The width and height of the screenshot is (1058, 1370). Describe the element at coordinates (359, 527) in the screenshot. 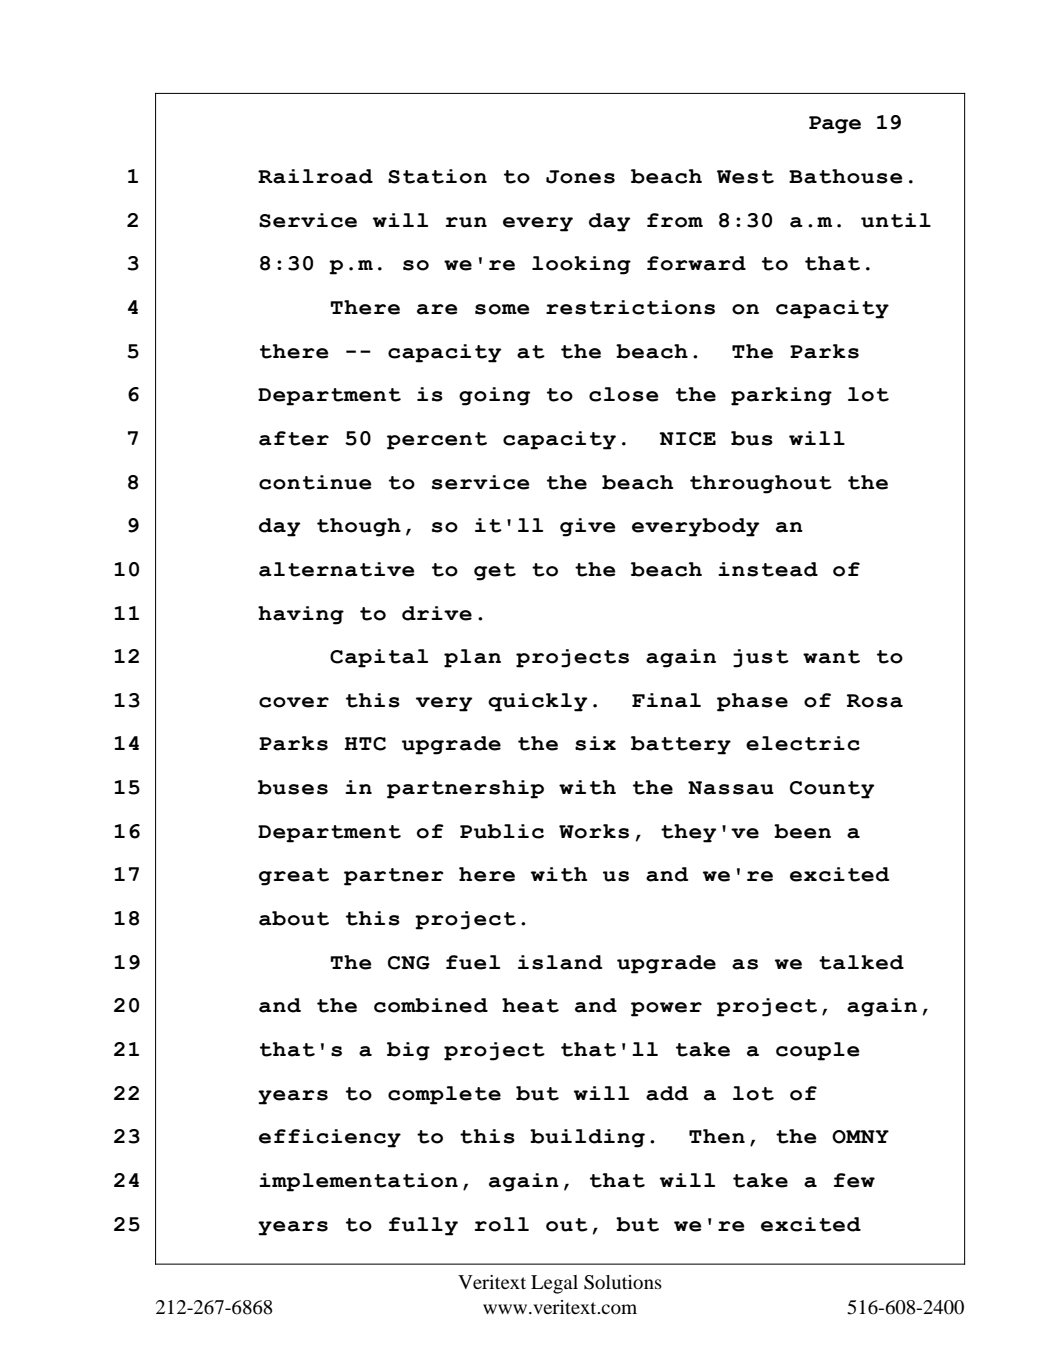

I see `though` at that location.
